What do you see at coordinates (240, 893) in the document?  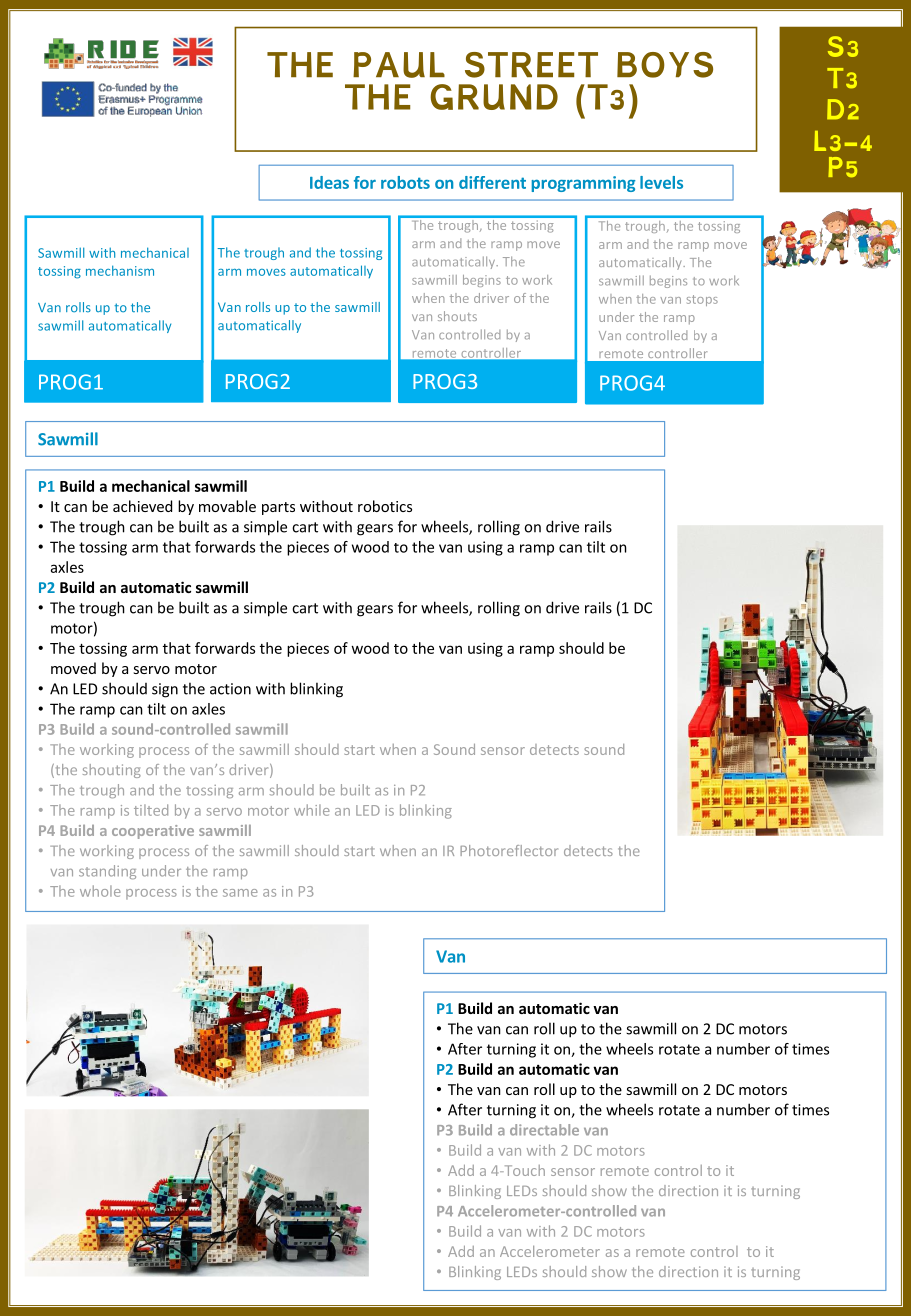 I see `same` at bounding box center [240, 893].
